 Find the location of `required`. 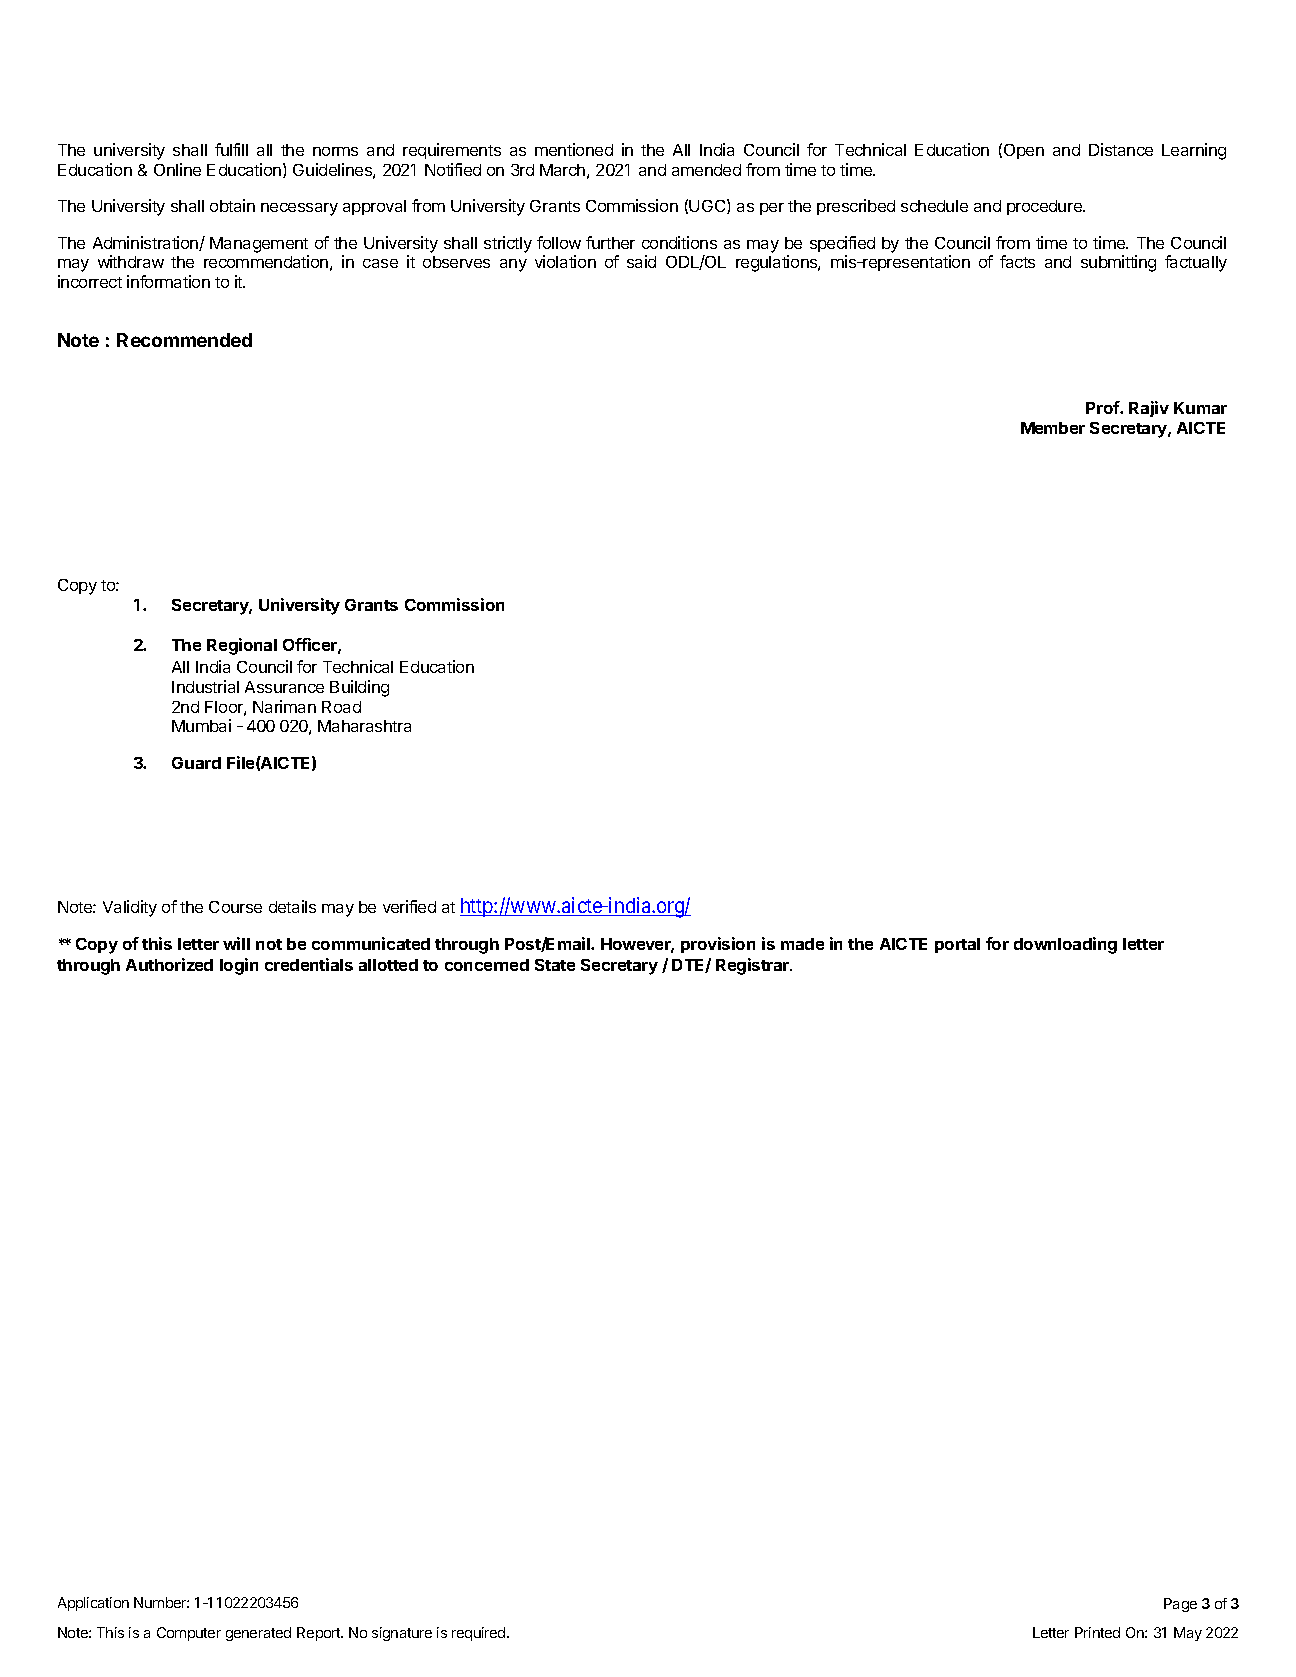

required is located at coordinates (480, 1634).
